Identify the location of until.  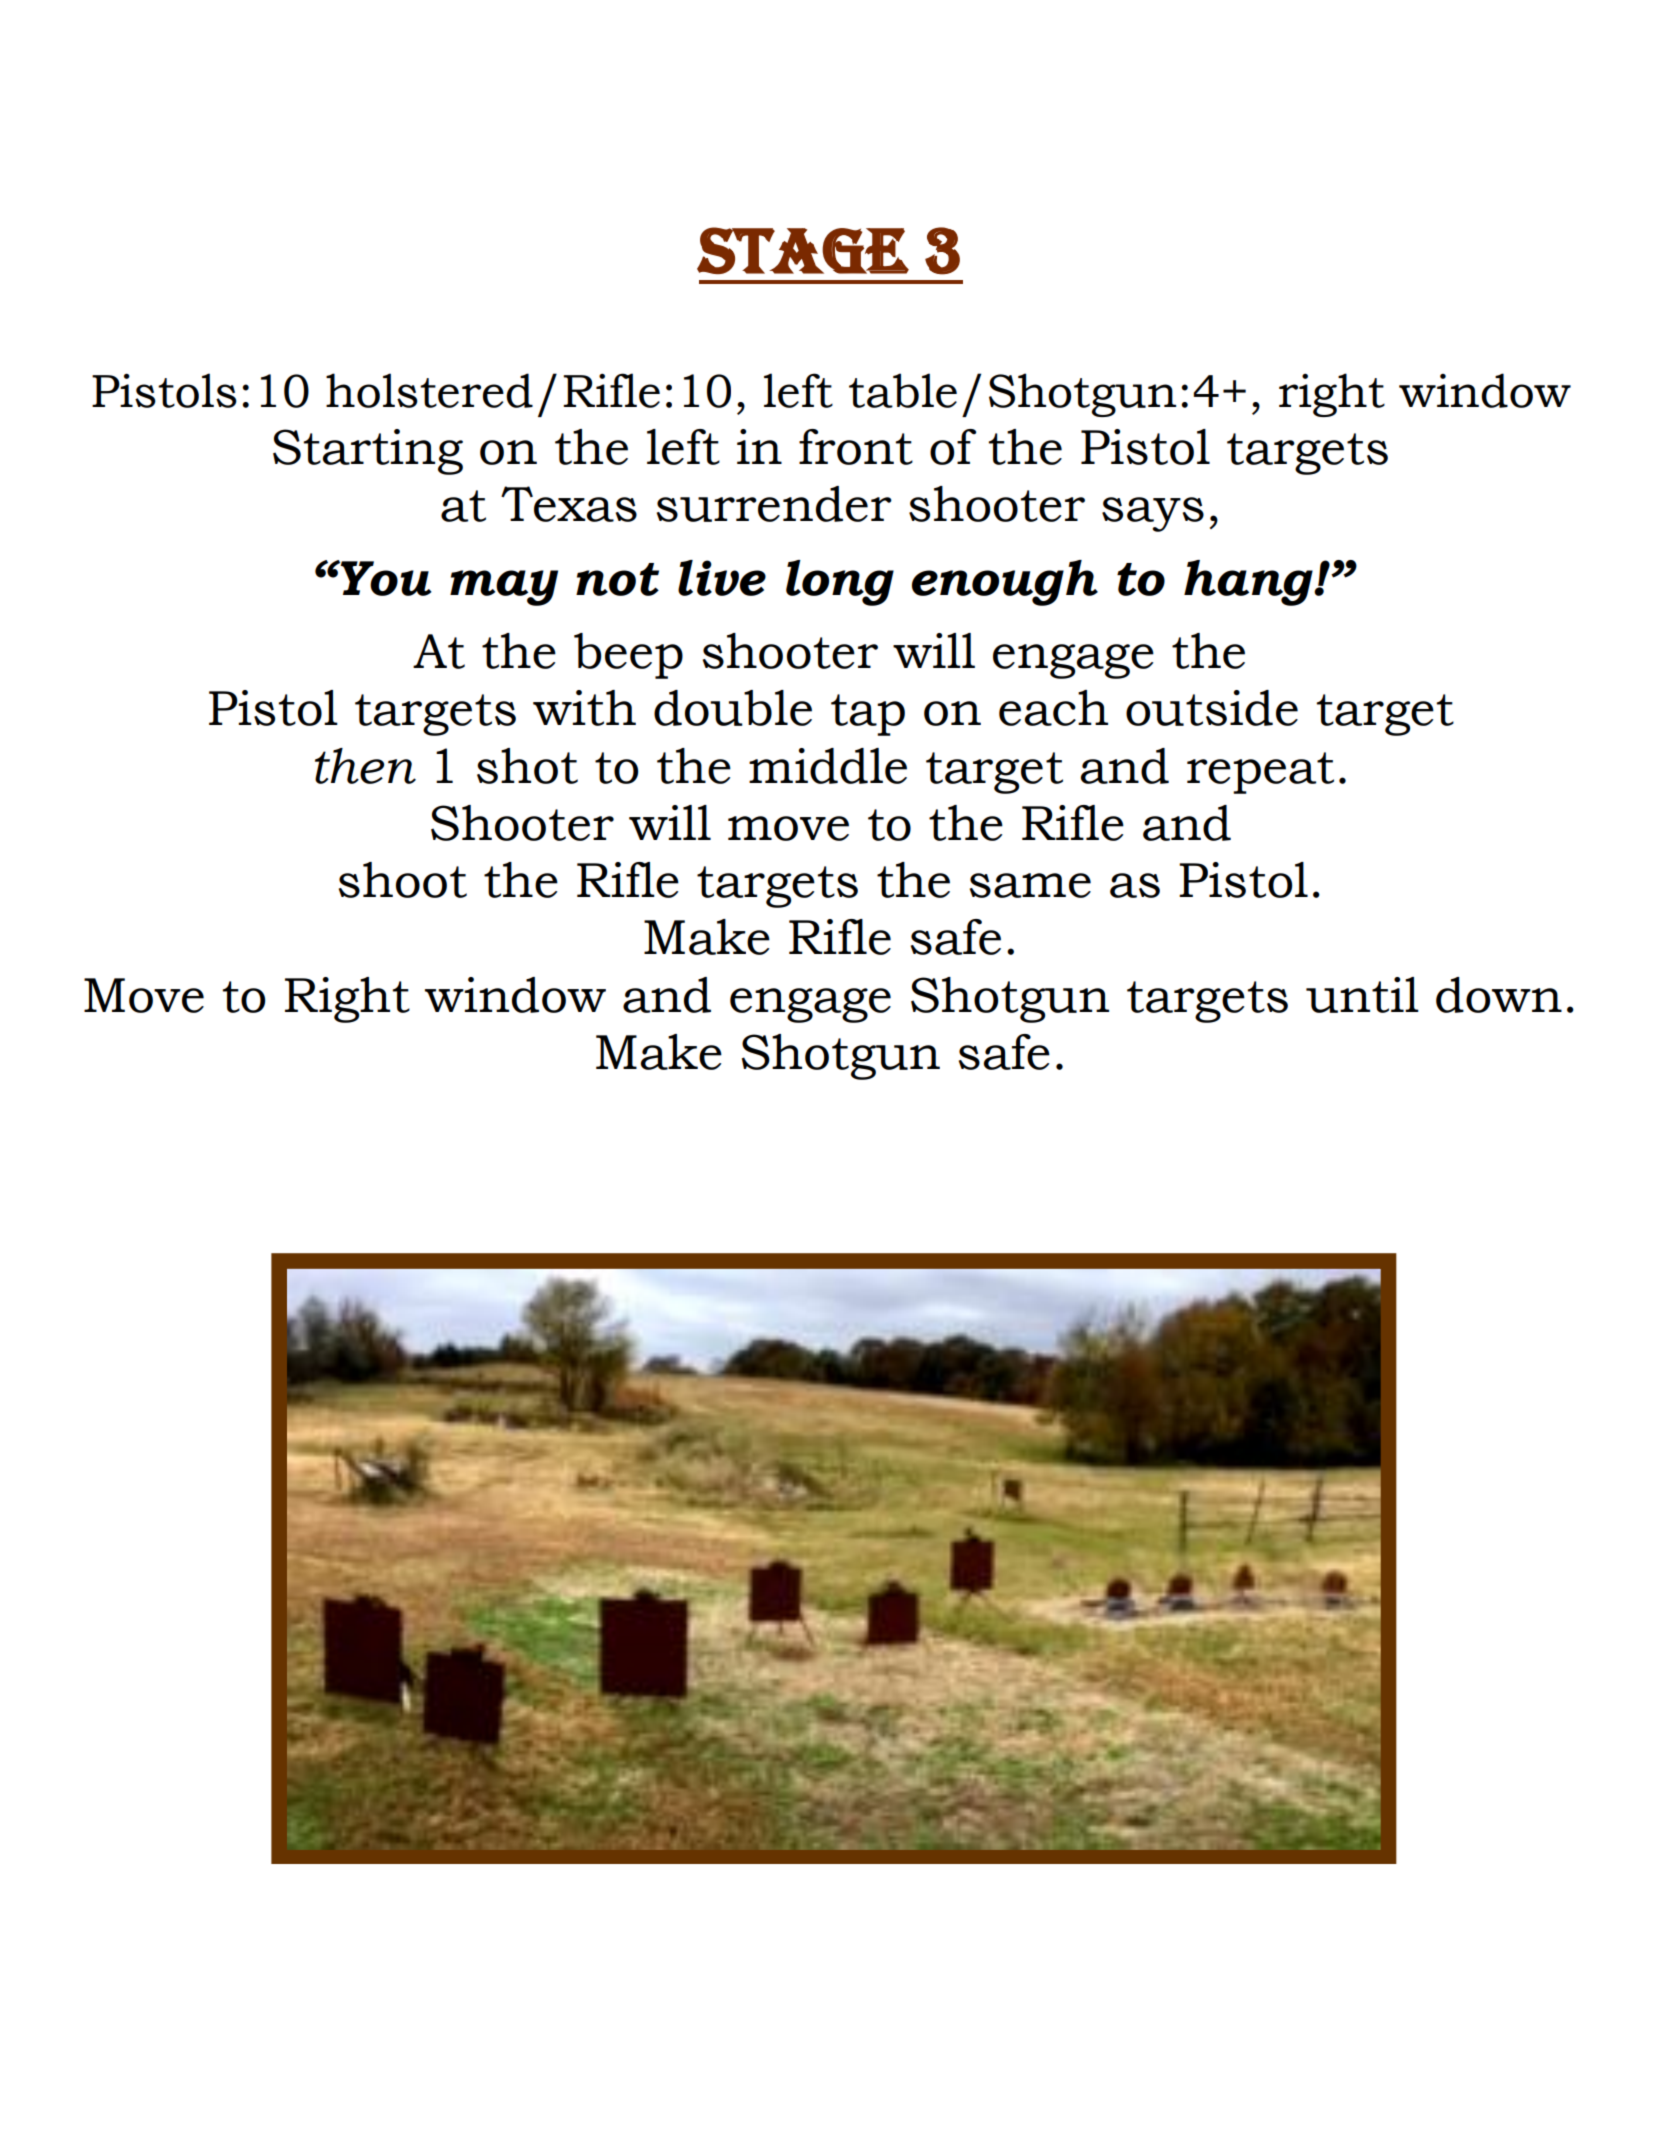
(1362, 995).
